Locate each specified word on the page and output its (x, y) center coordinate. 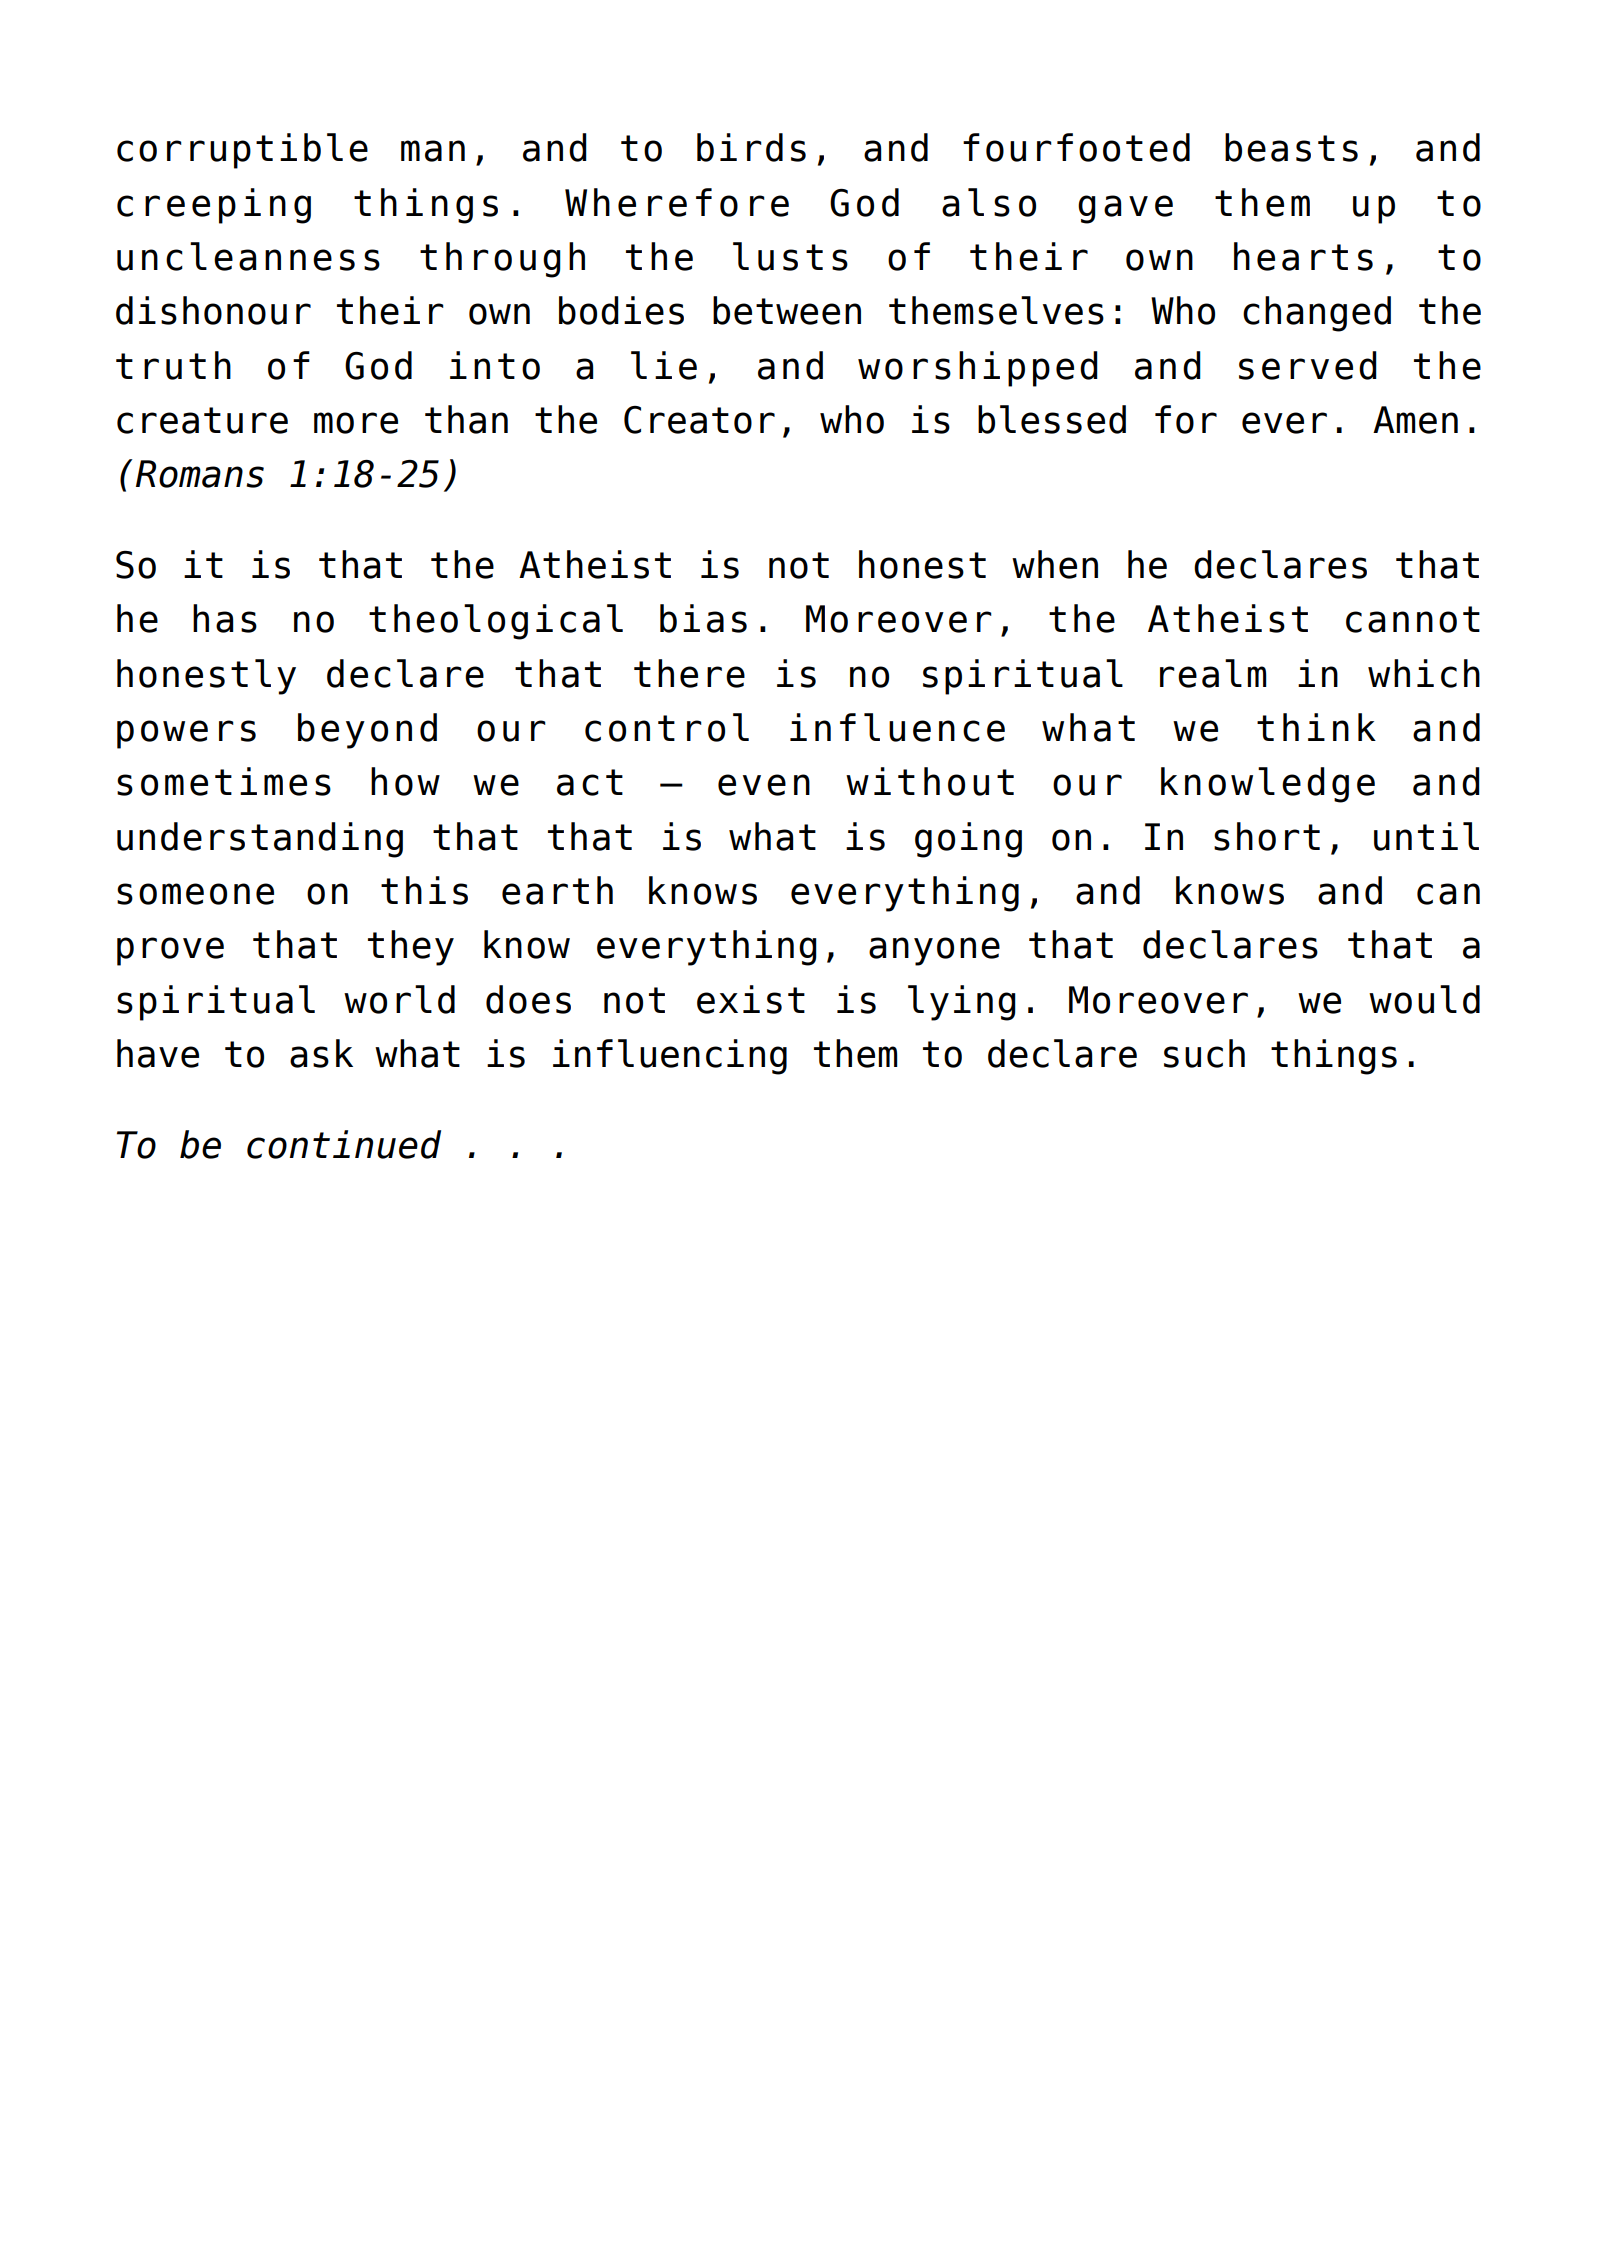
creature (202, 420)
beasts (1291, 147)
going (968, 840)
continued (344, 1144)
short (1267, 836)
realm (1213, 673)
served (1308, 365)
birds (751, 147)
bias (703, 618)
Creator (699, 420)
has (225, 618)
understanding (260, 840)
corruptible (242, 151)
